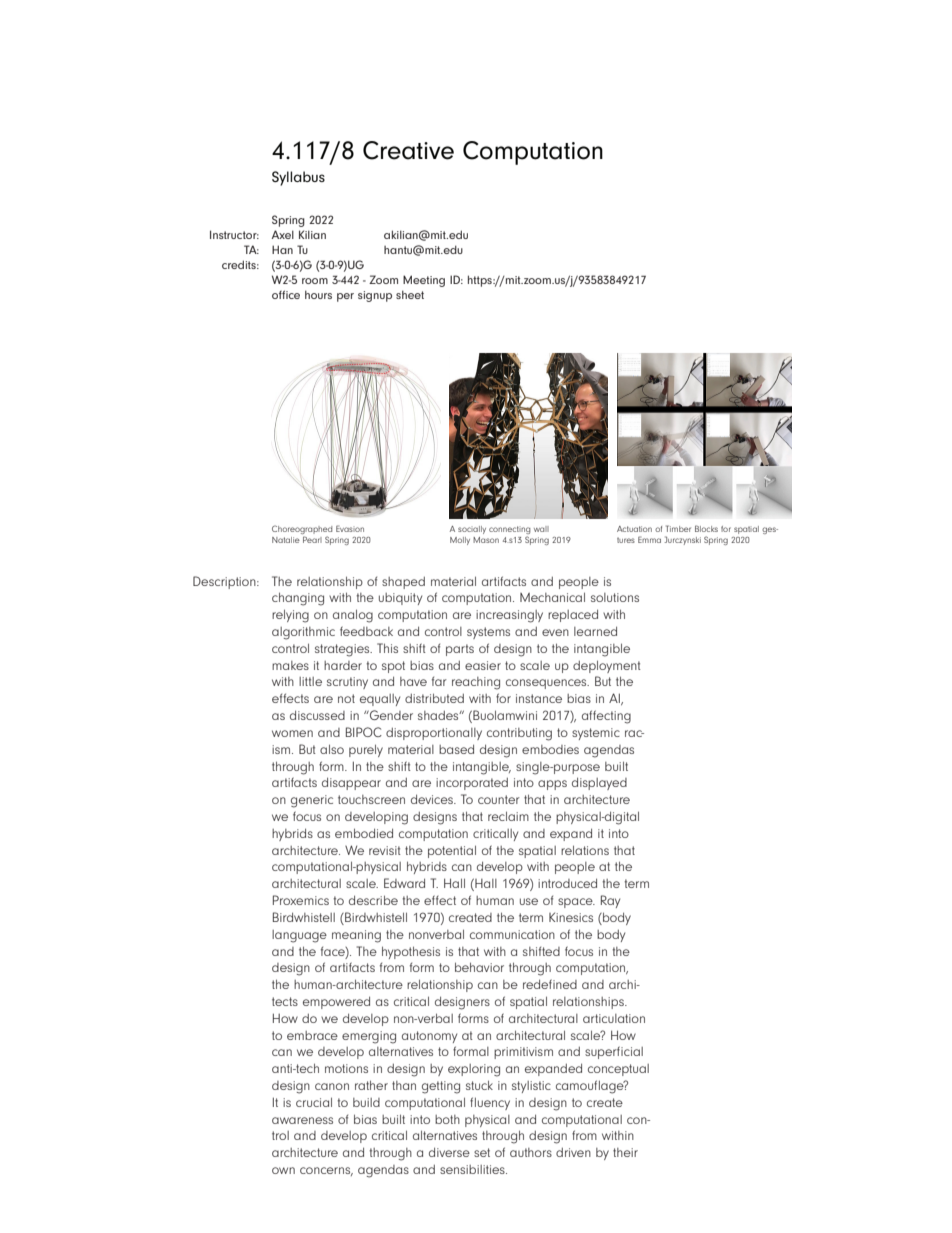  Describe the element at coordinates (599, 783) in the screenshot. I see `displayed` at that location.
